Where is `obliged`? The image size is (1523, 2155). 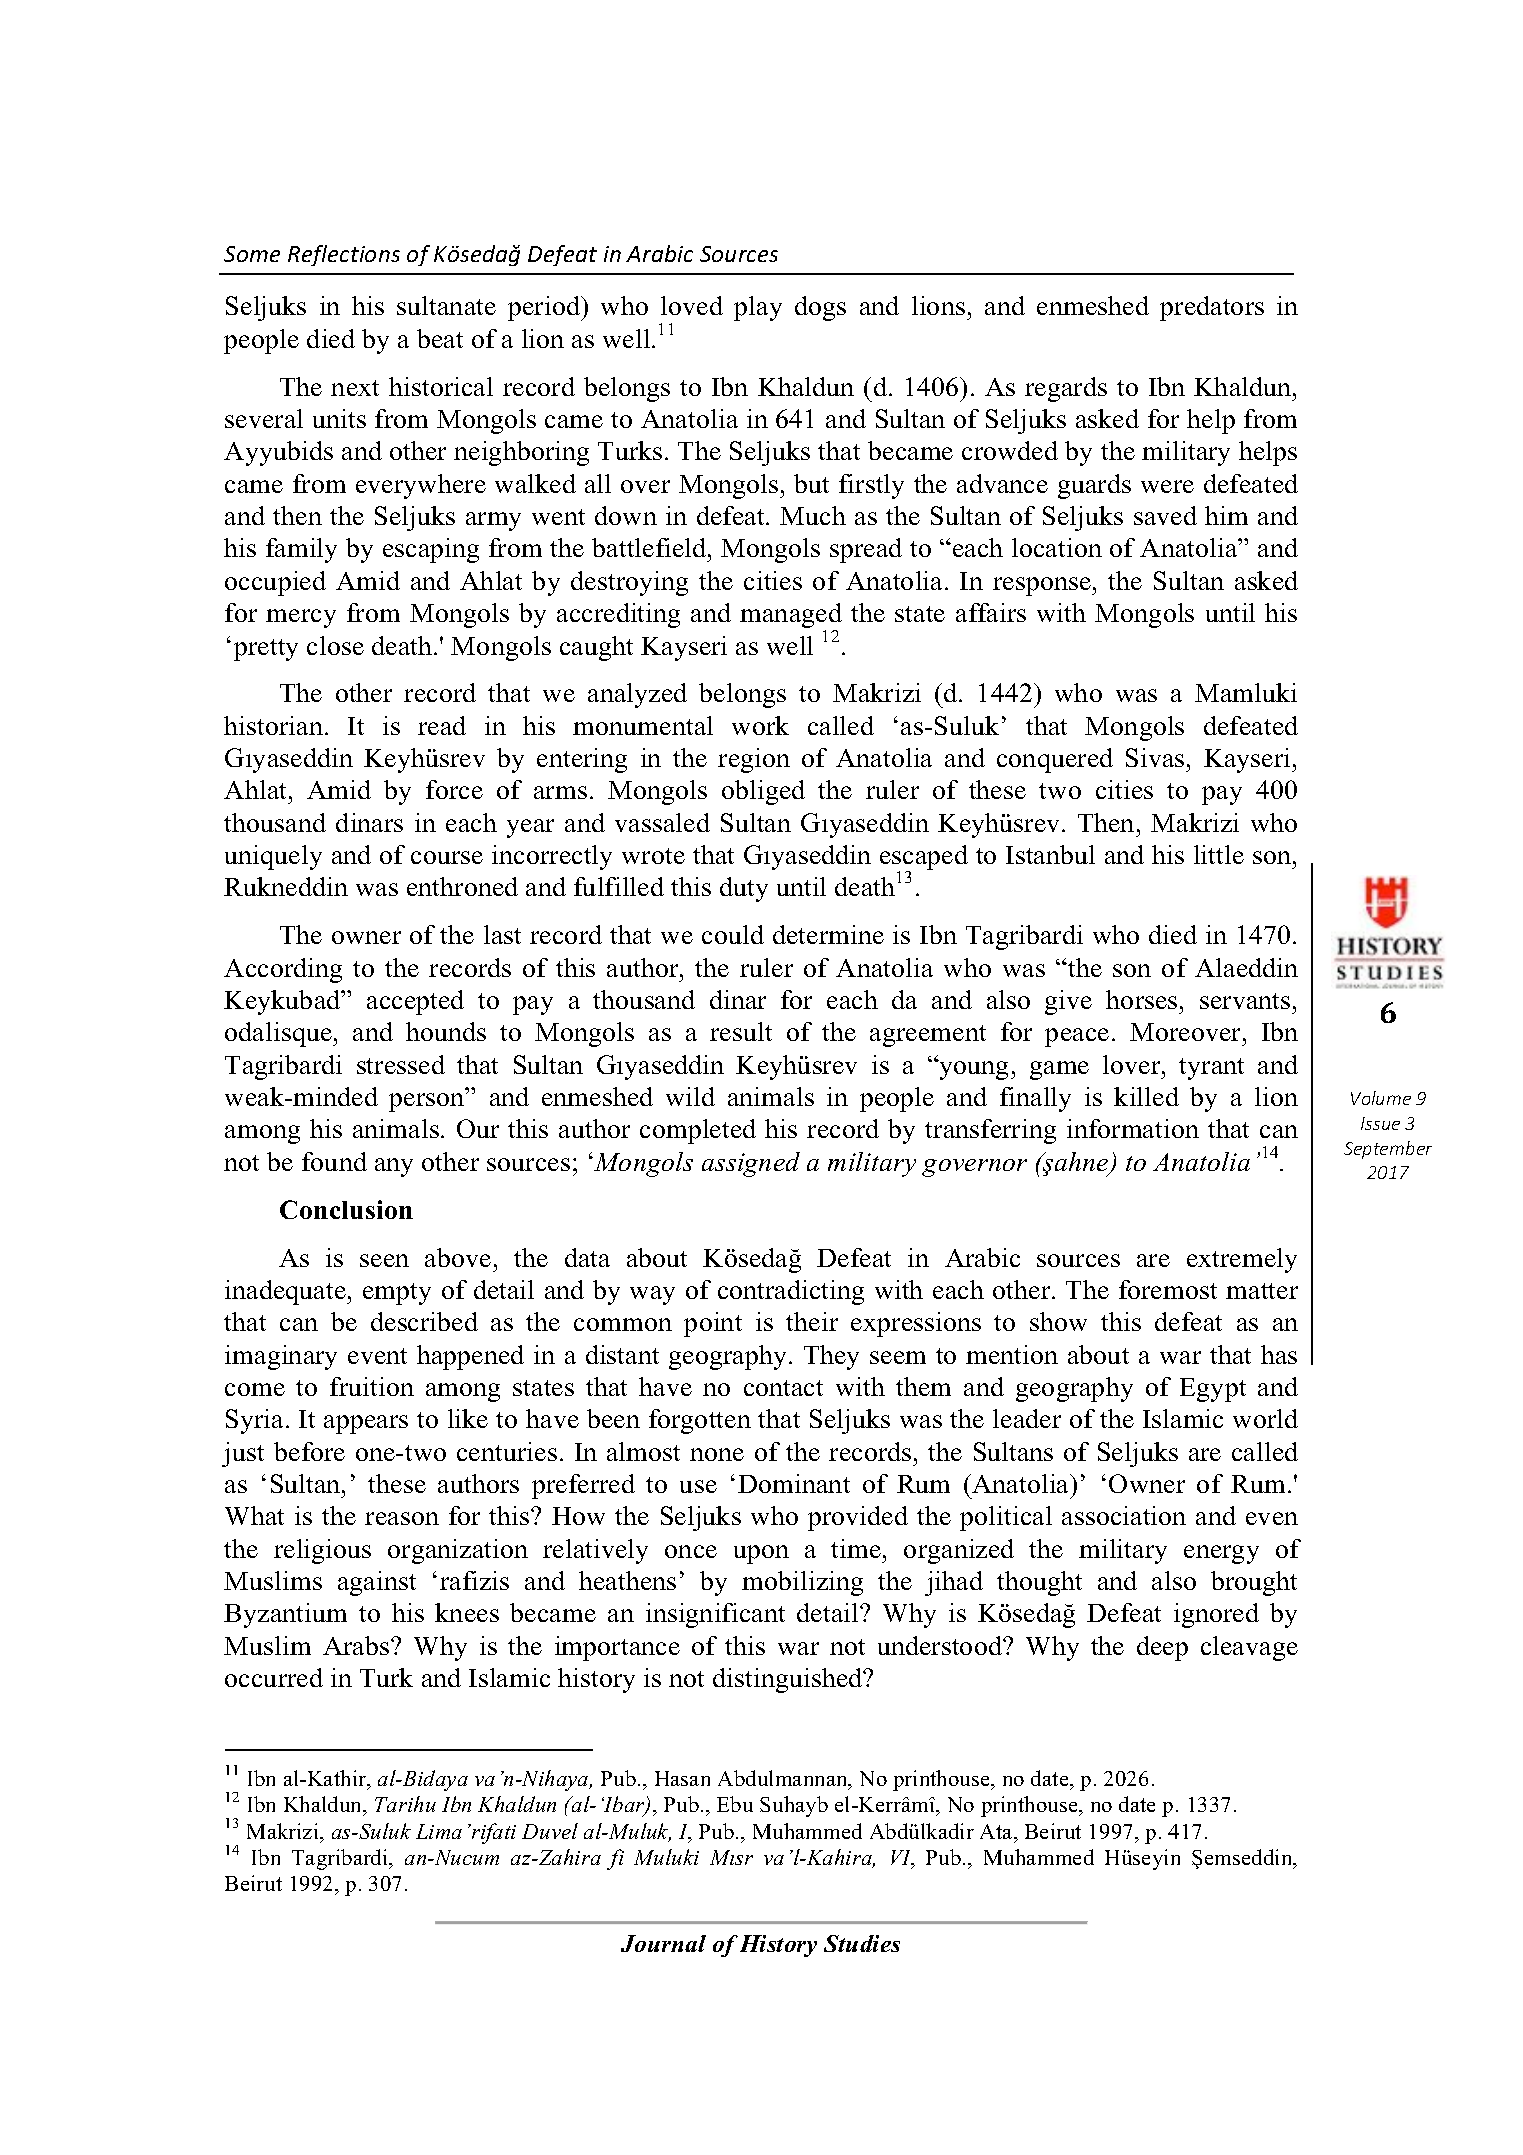 obliged is located at coordinates (763, 792).
